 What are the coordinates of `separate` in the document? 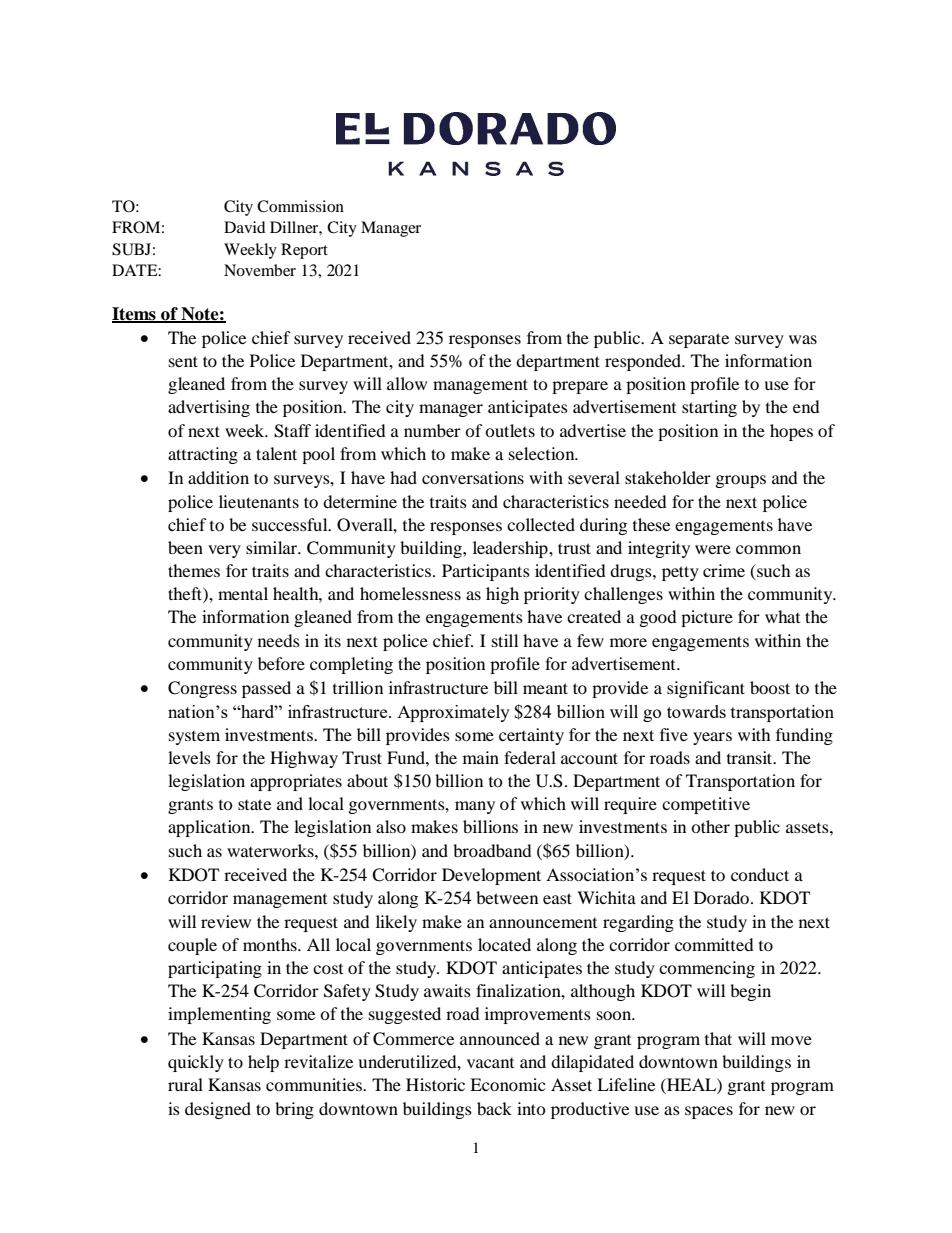 It's located at (699, 340).
